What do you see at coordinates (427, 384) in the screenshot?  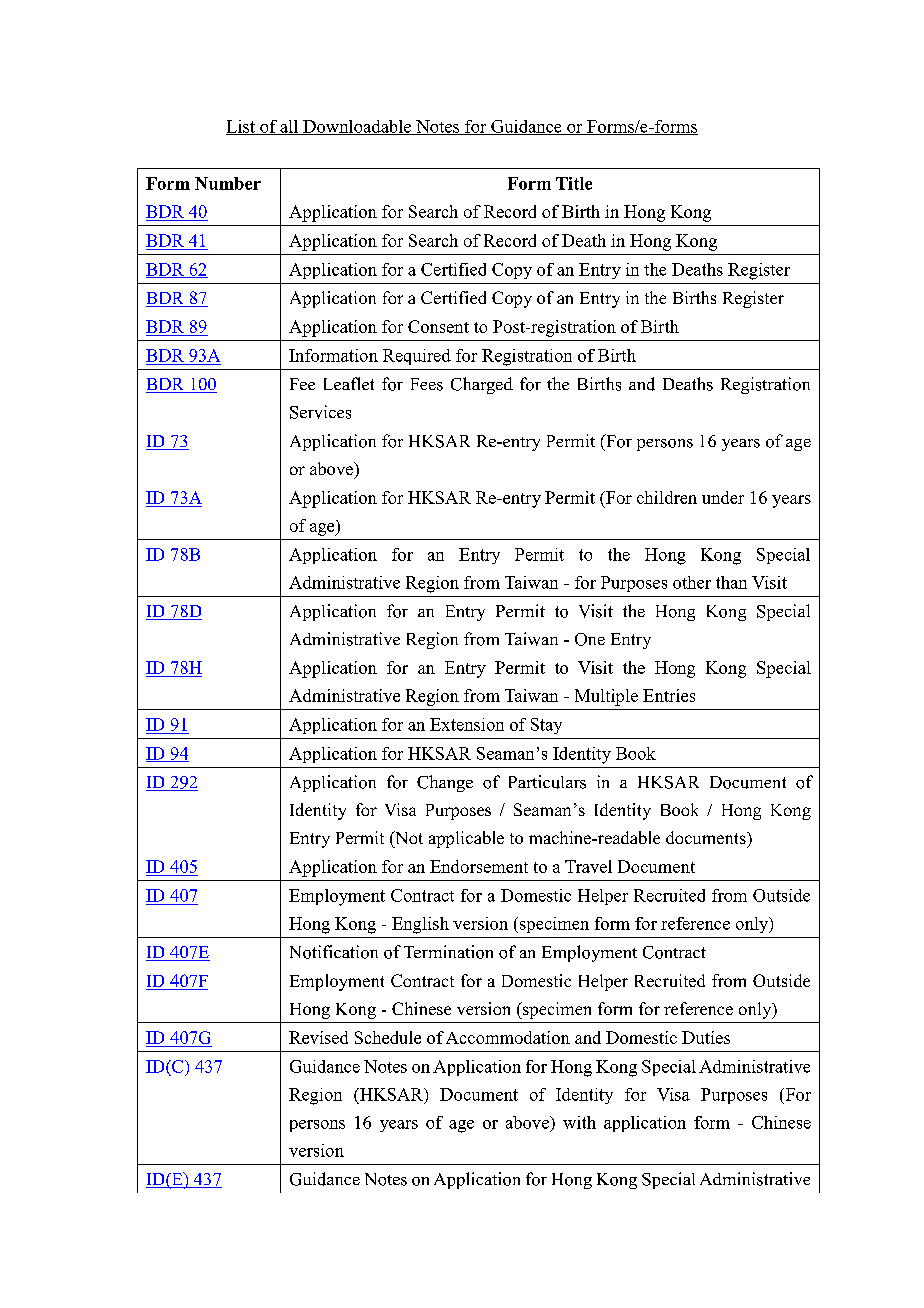 I see `Fees` at bounding box center [427, 384].
